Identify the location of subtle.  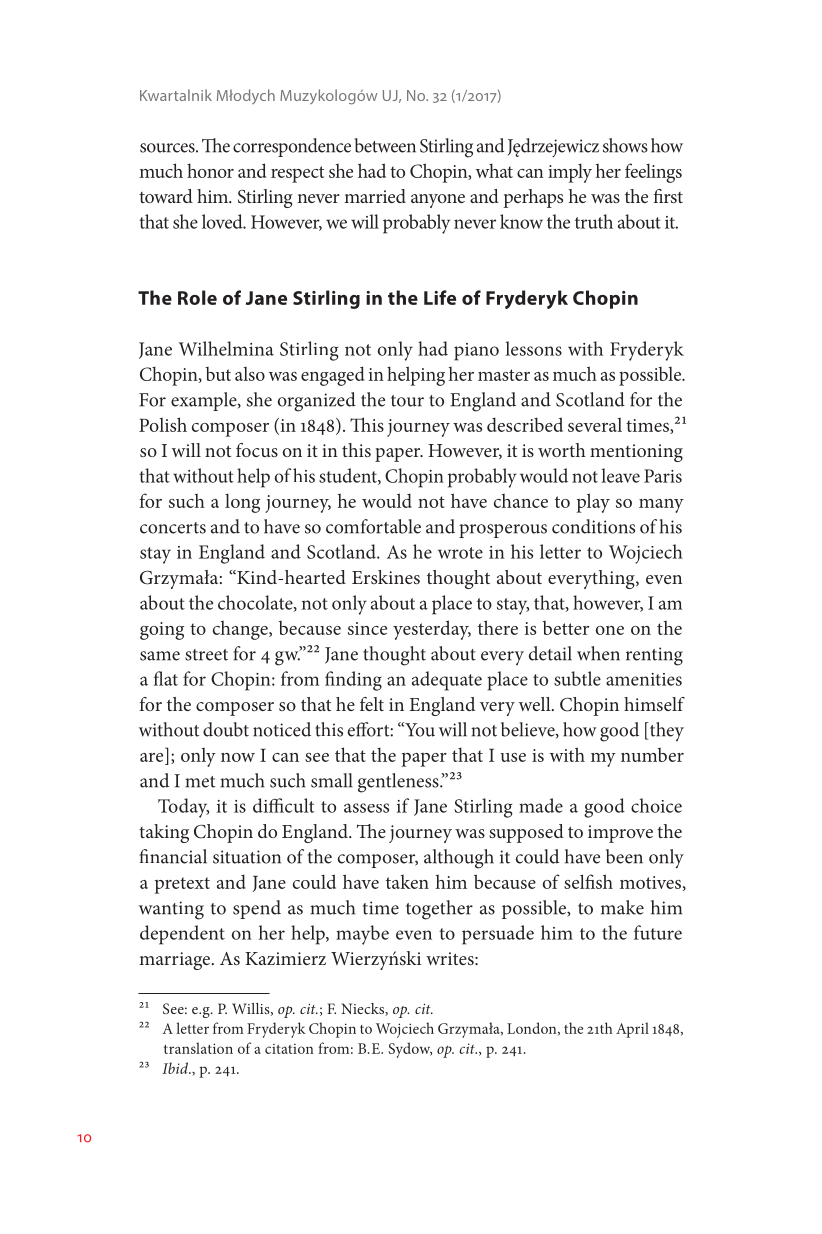
(577, 678).
